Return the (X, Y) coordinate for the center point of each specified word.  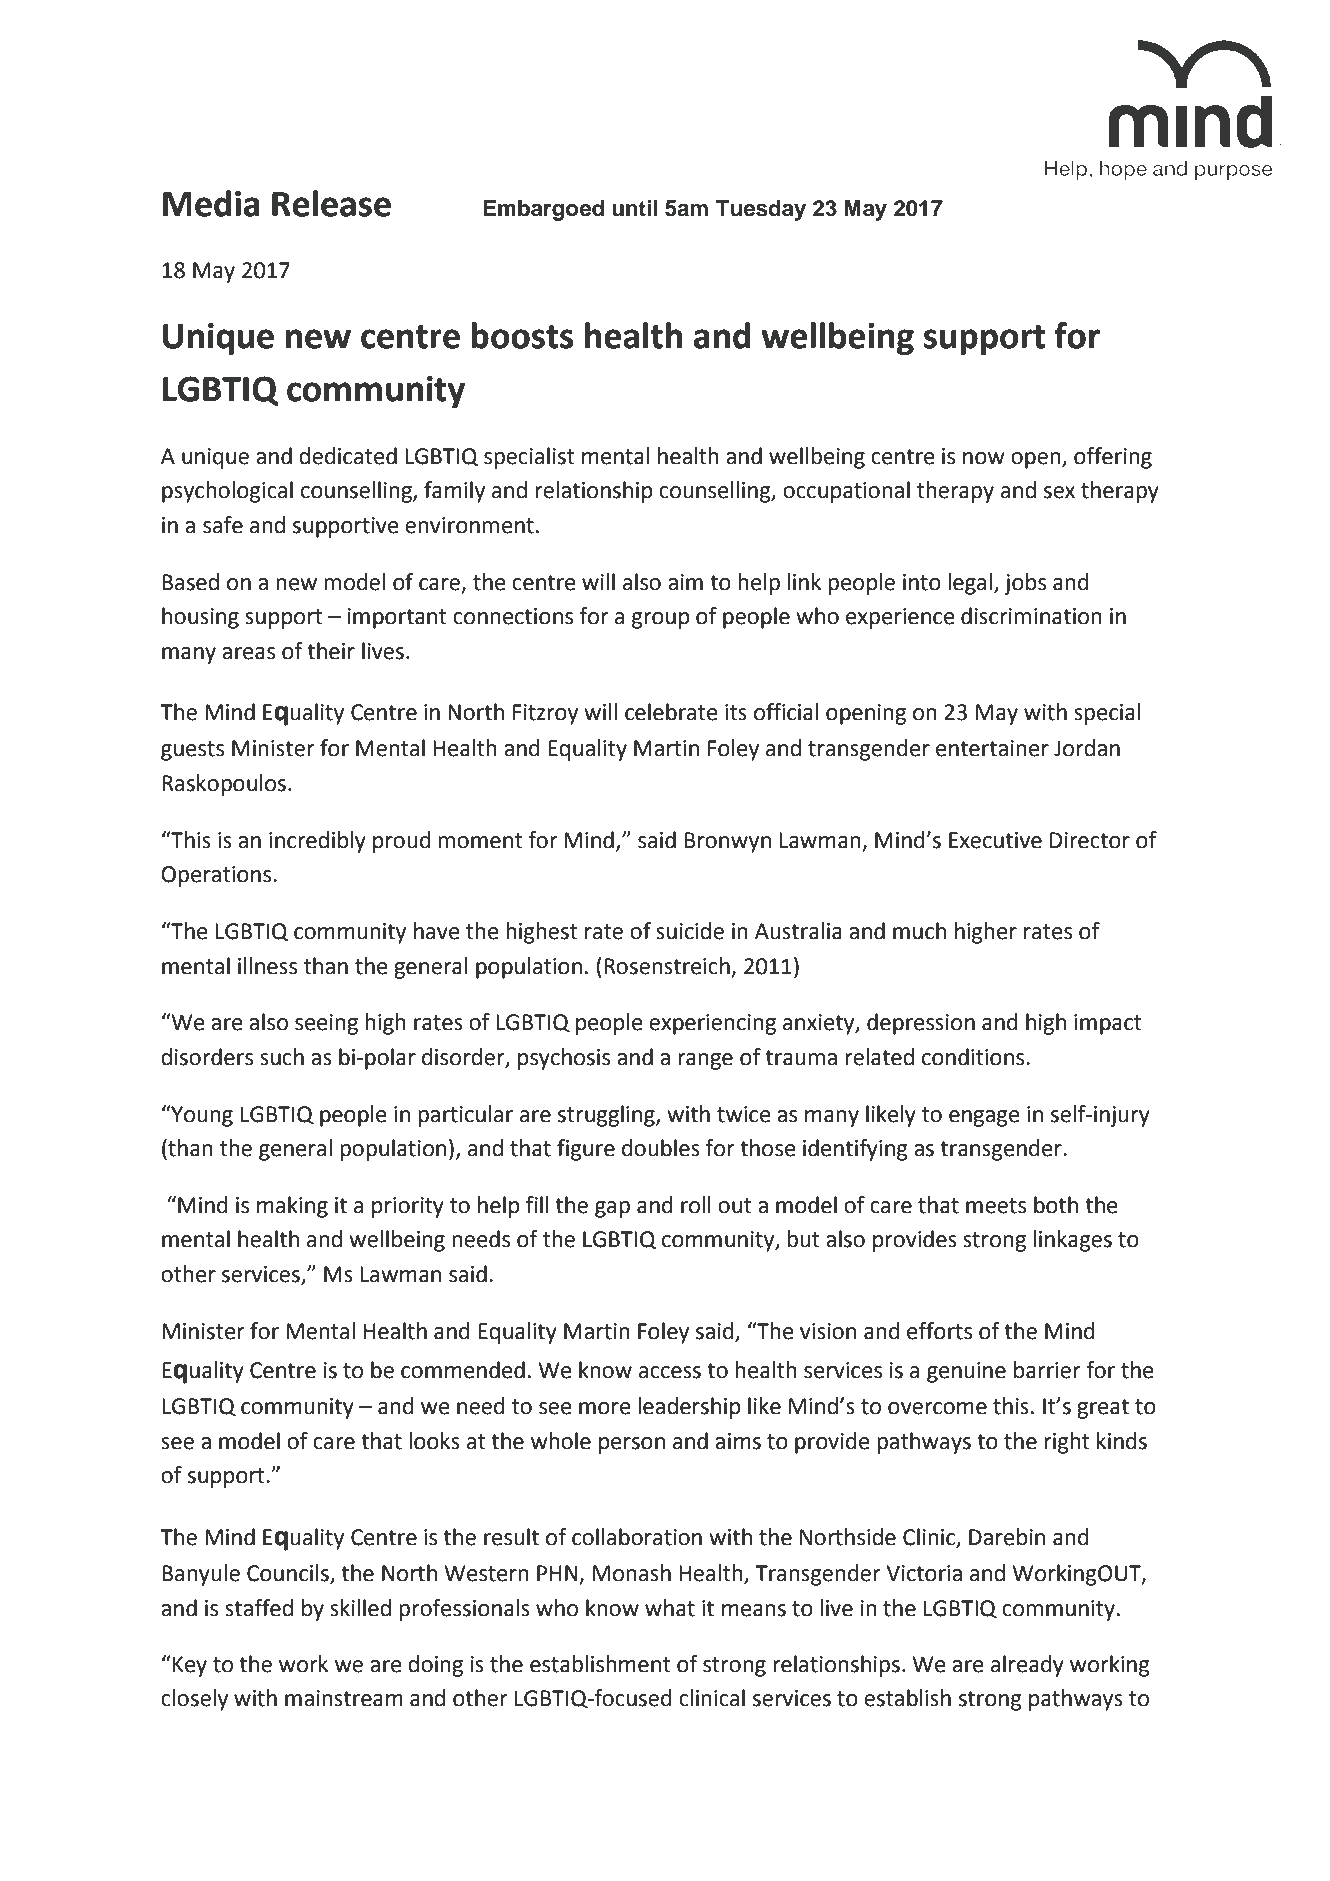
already (1027, 1666)
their (331, 651)
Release (331, 203)
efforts (939, 1331)
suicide (690, 931)
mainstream (344, 1698)
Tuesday (761, 210)
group (661, 620)
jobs (1025, 584)
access (670, 1372)
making (292, 1207)
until (634, 208)
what (670, 1608)
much (919, 931)
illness (267, 966)
